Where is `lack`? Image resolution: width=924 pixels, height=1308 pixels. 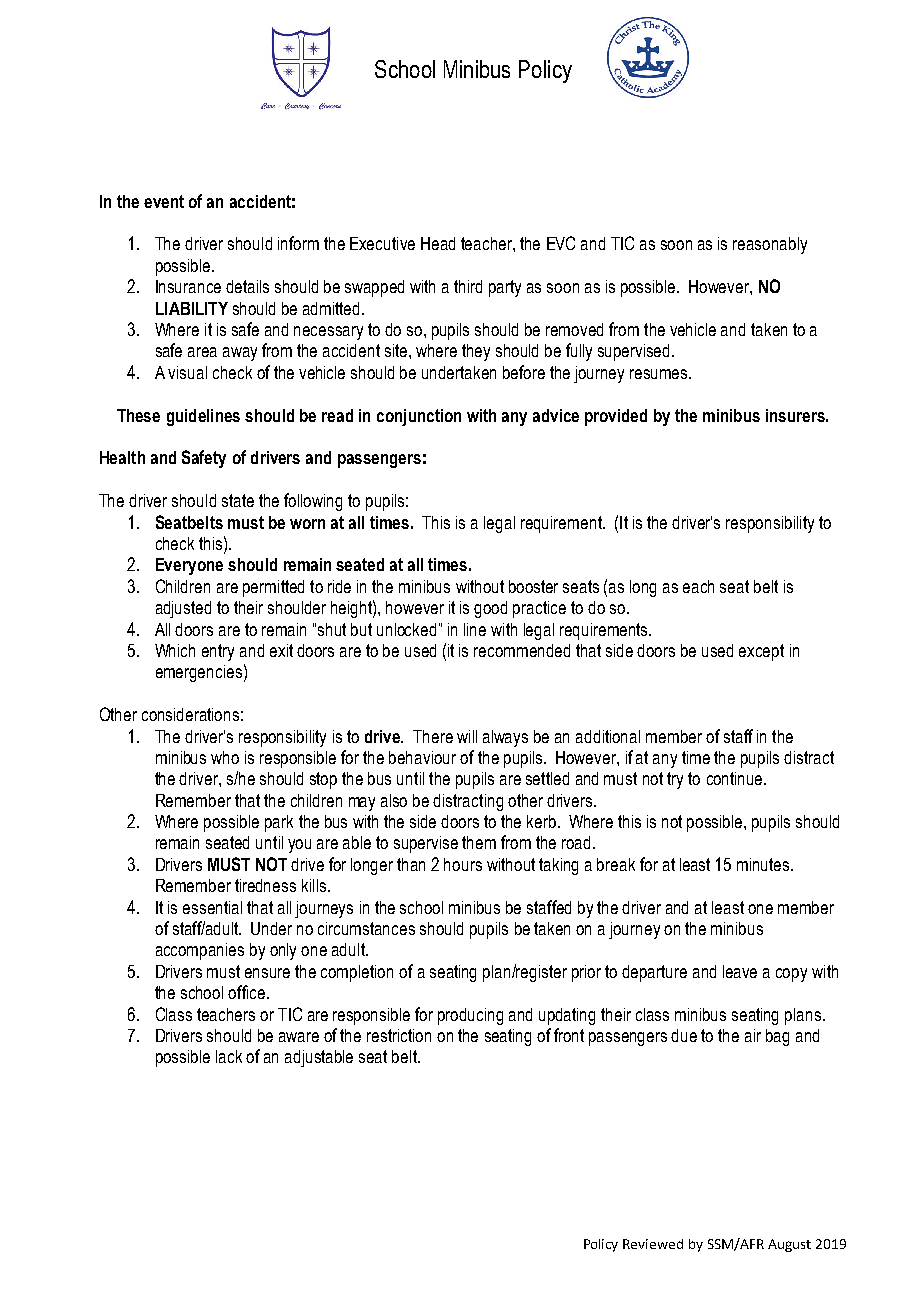
lack is located at coordinates (229, 1056).
